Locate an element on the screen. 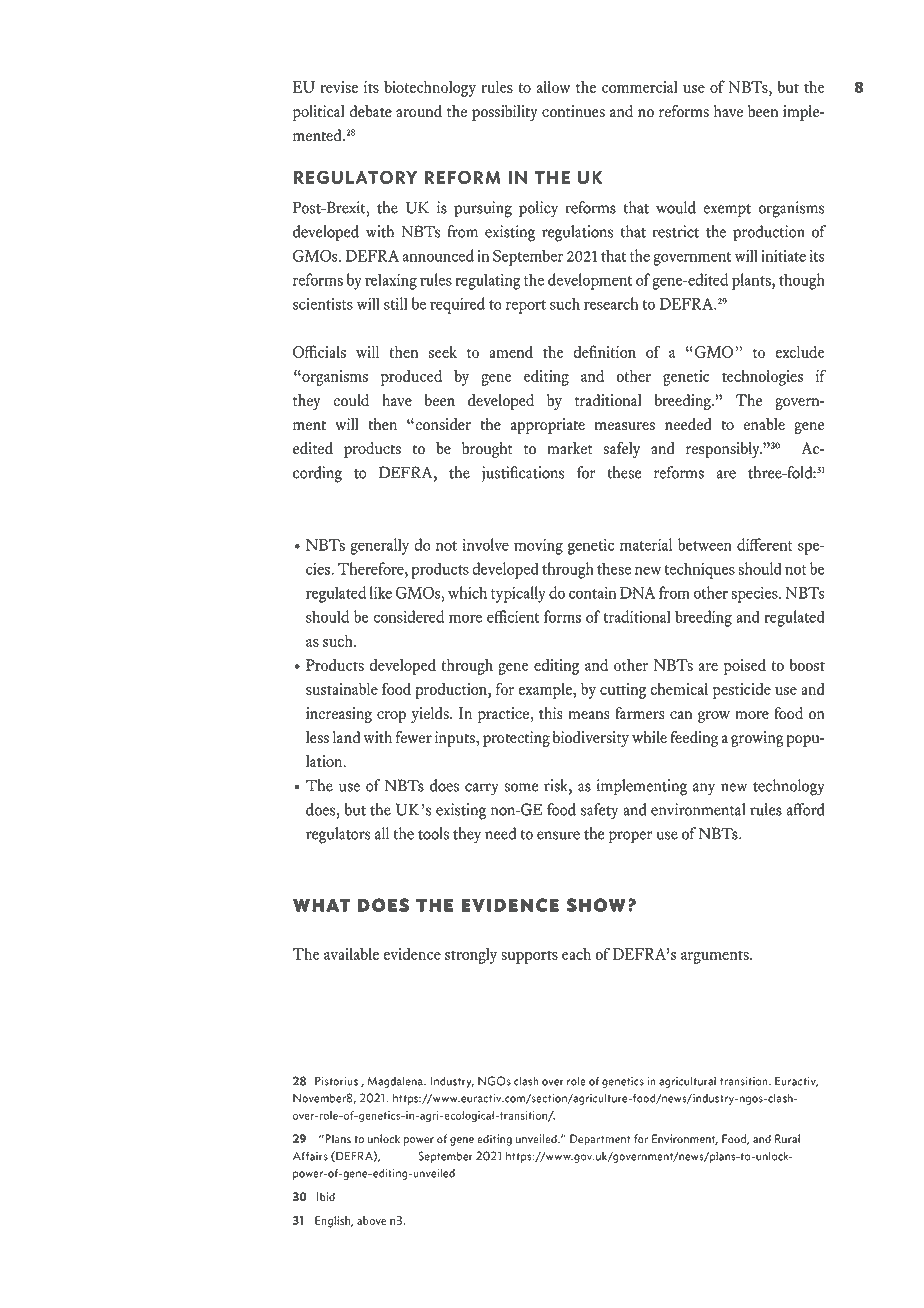 This screenshot has width=924, height=1308. exempt is located at coordinates (727, 211).
